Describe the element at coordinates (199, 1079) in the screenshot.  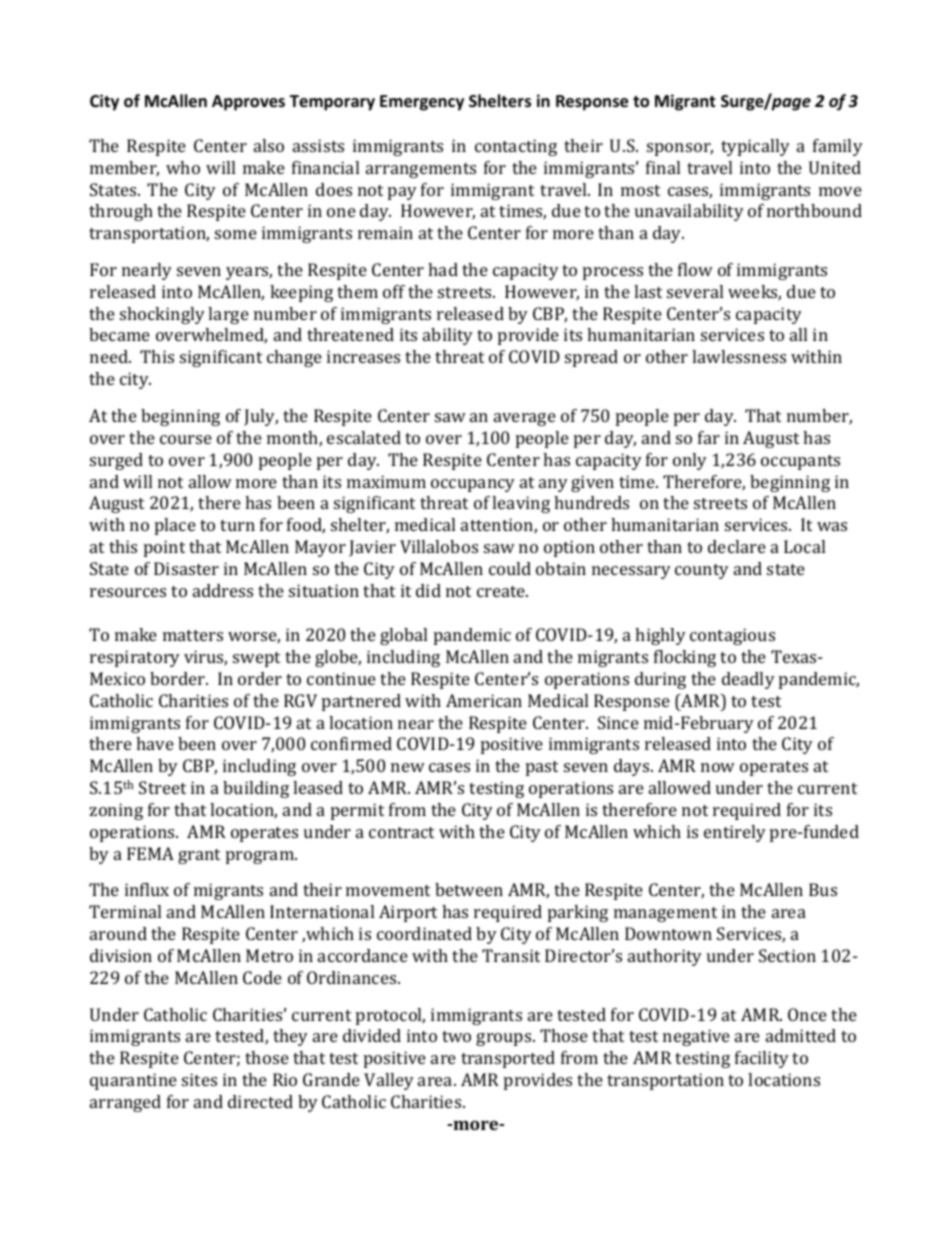
I see `sites` at that location.
